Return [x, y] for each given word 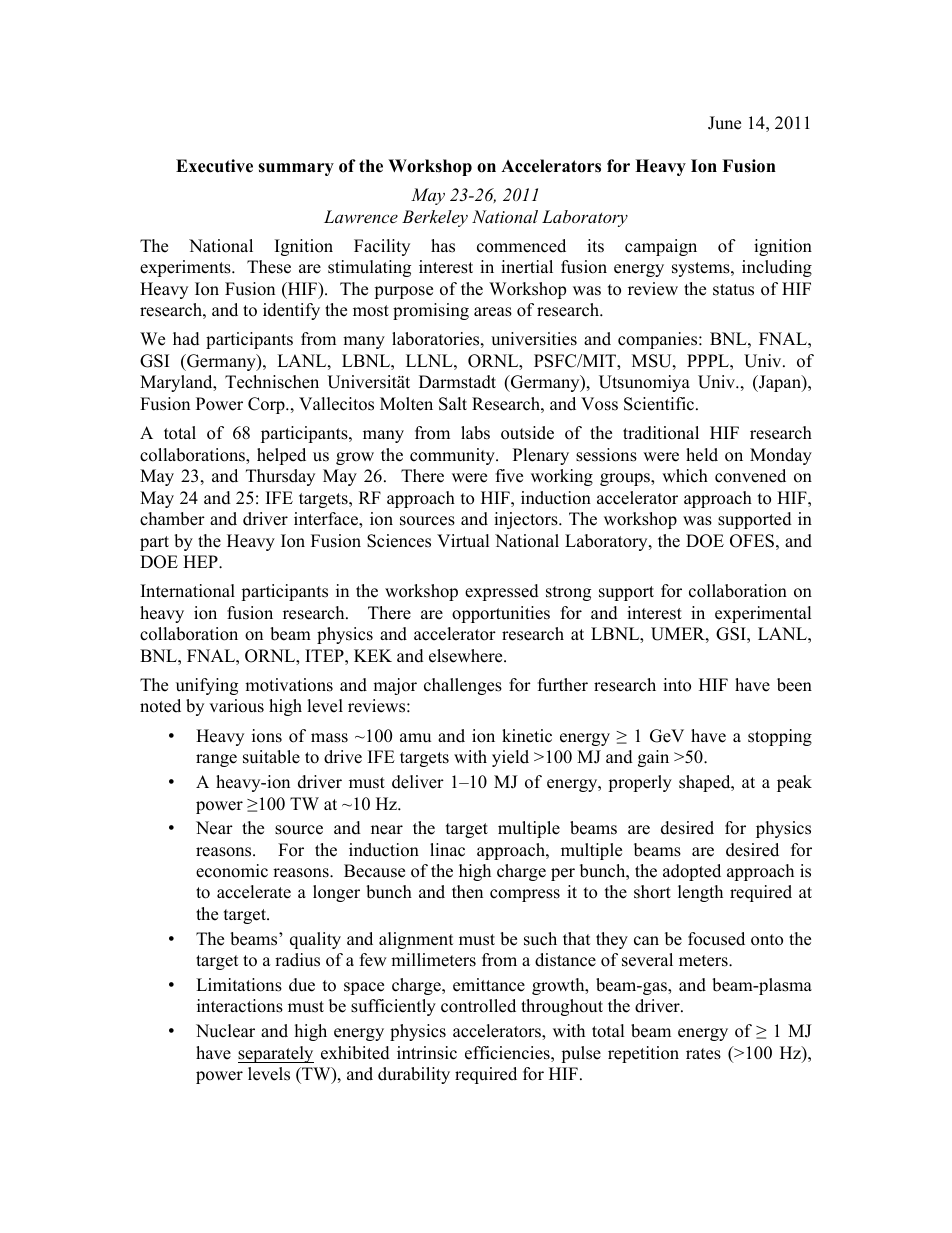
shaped [706, 783]
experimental [763, 614]
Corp [267, 405]
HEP [201, 561]
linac [447, 850]
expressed [502, 592]
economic [232, 871]
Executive [214, 166]
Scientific [660, 404]
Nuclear [225, 1031]
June [724, 123]
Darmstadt [457, 382]
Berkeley [435, 218]
